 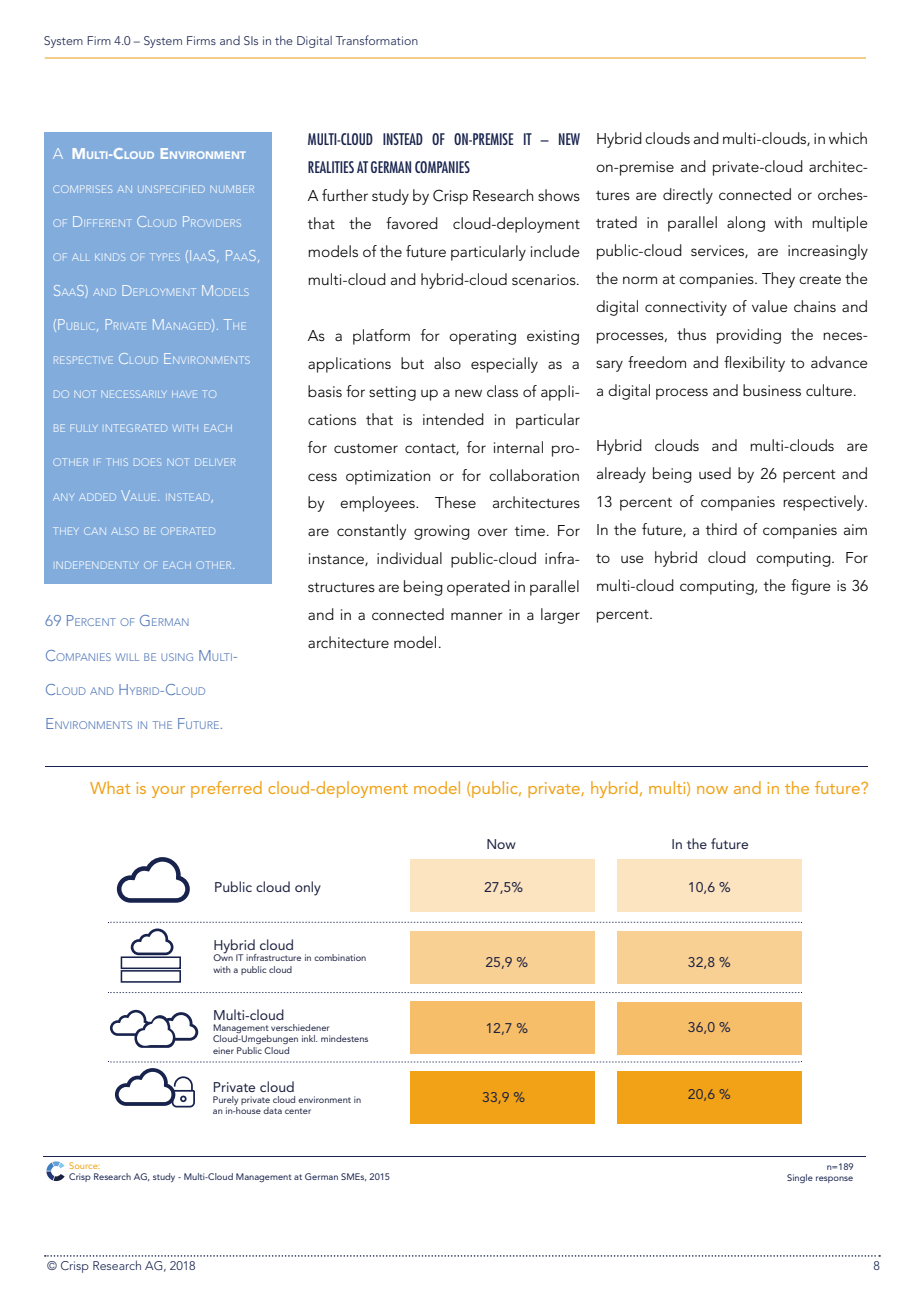 I want to click on unspecified, so click(x=171, y=189).
